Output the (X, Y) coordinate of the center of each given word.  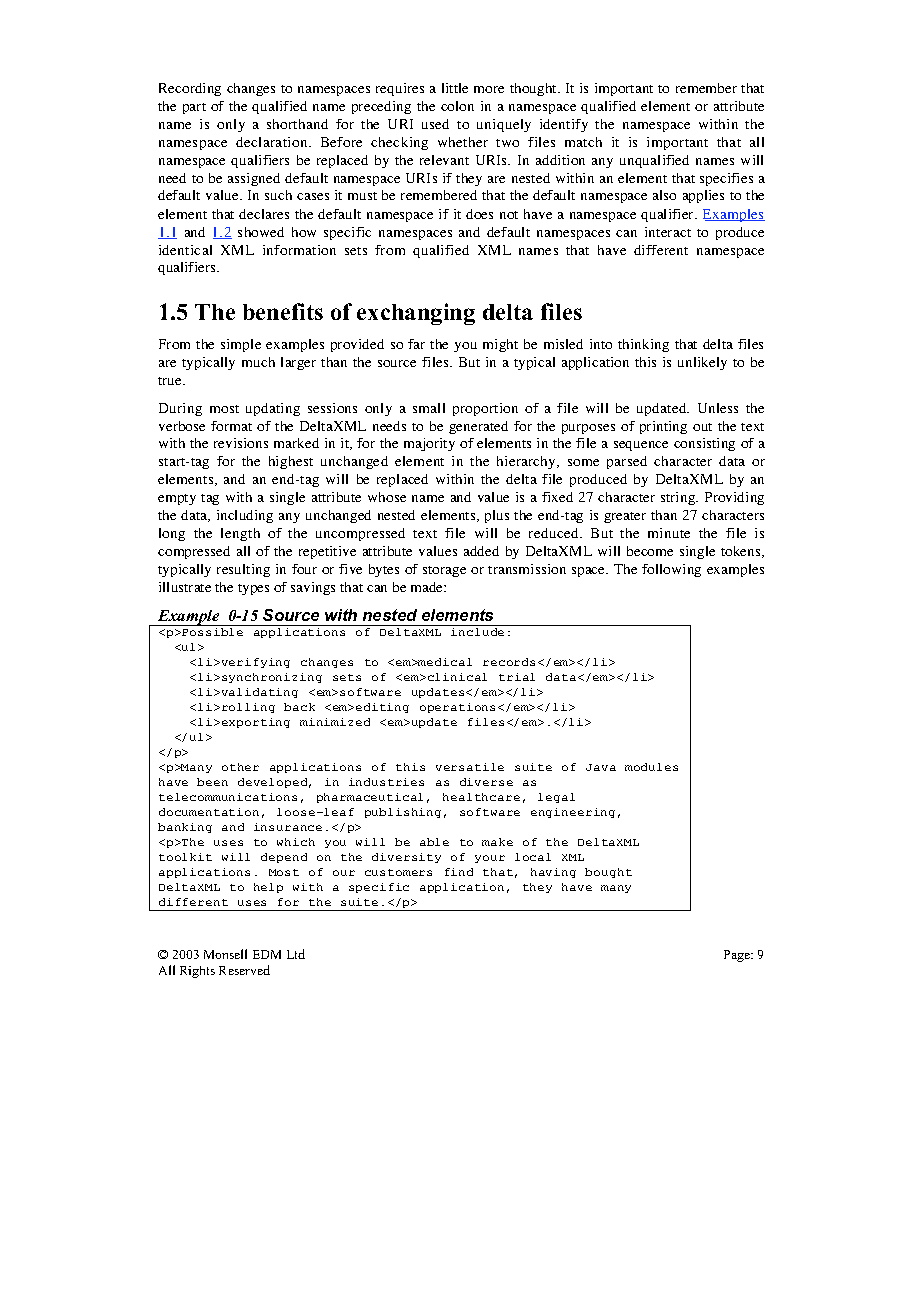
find (459, 872)
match (583, 142)
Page (738, 956)
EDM (267, 954)
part (194, 108)
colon (457, 106)
